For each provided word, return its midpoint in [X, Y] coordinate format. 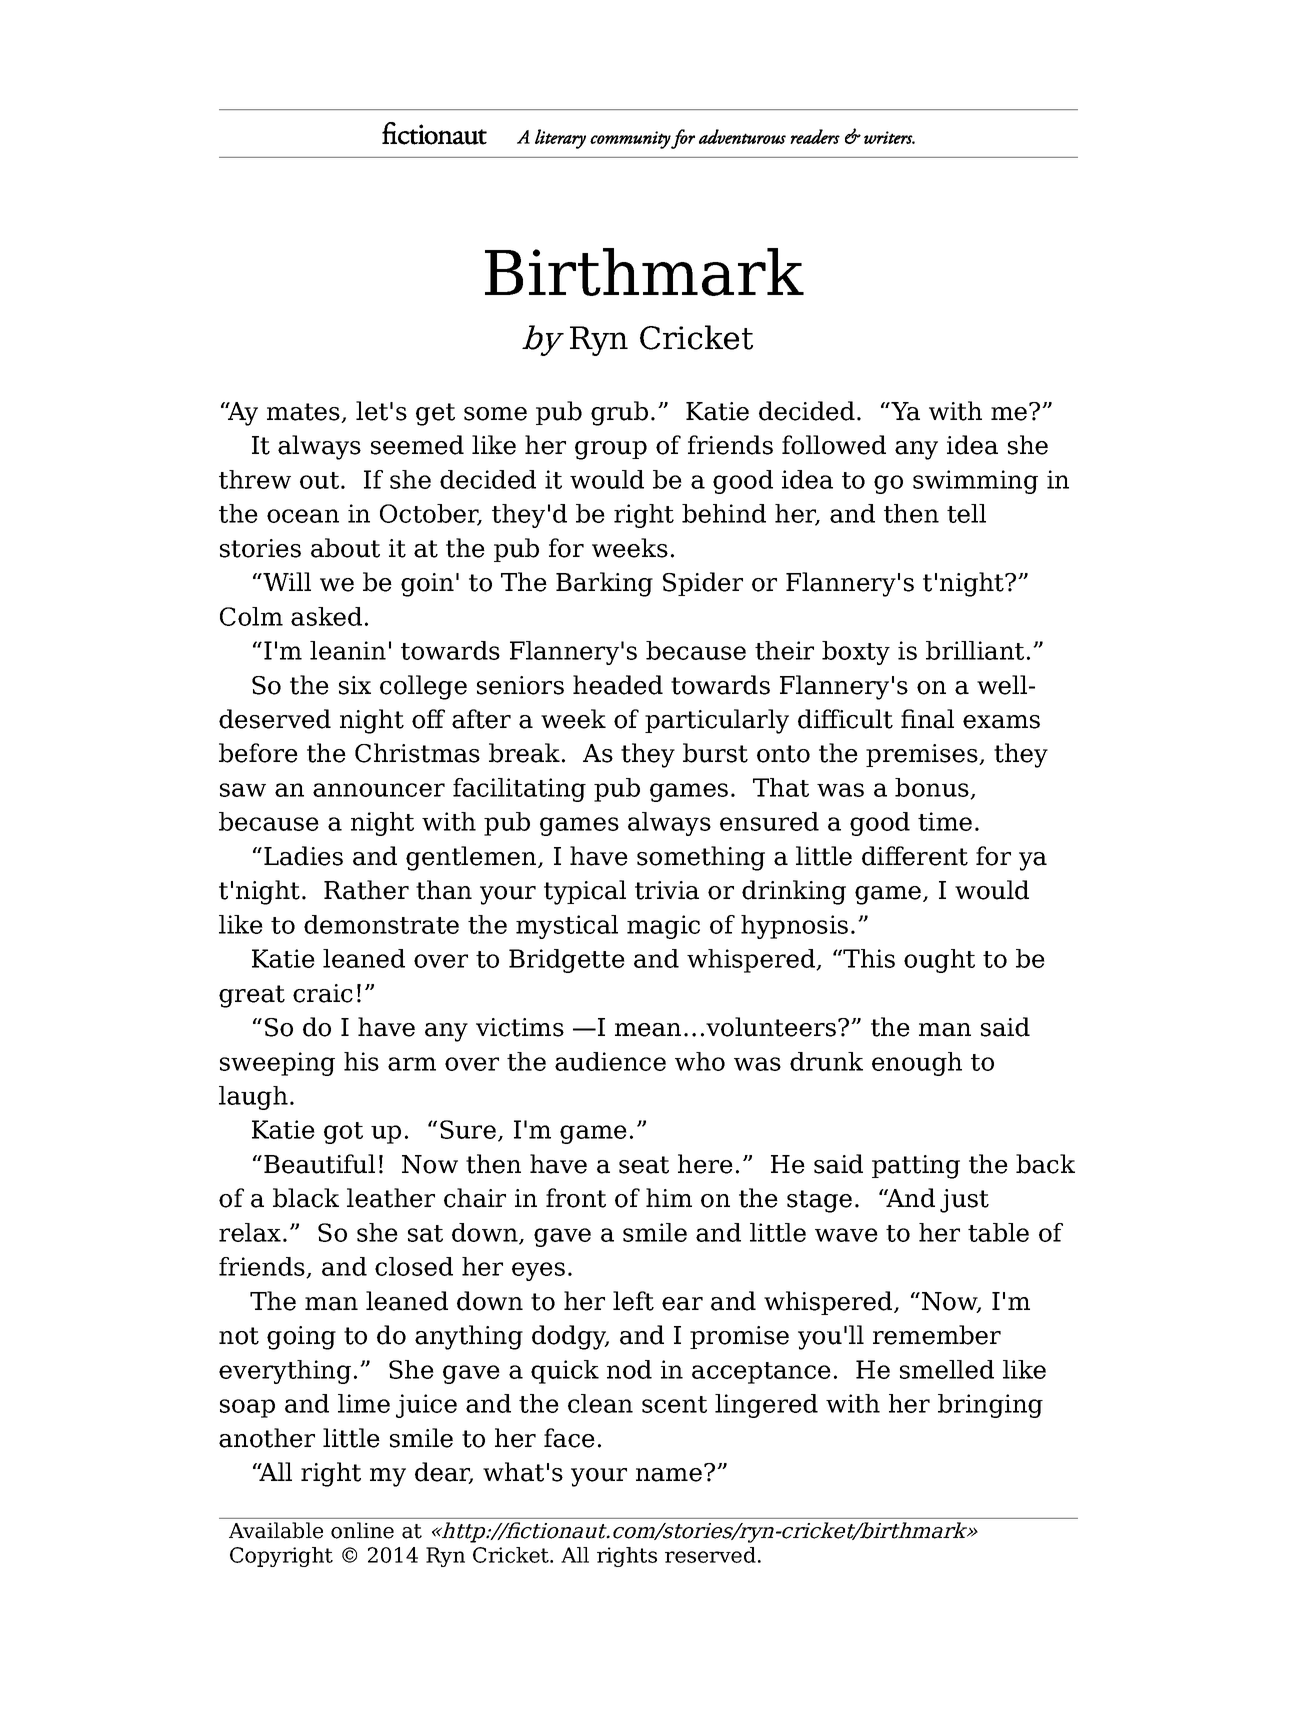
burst [715, 753]
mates [304, 413]
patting [916, 1167]
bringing [990, 1406]
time [945, 821]
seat [644, 1165]
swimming [975, 482]
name [669, 1475]
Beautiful [319, 1164]
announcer [379, 790]
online [362, 1530]
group [611, 450]
